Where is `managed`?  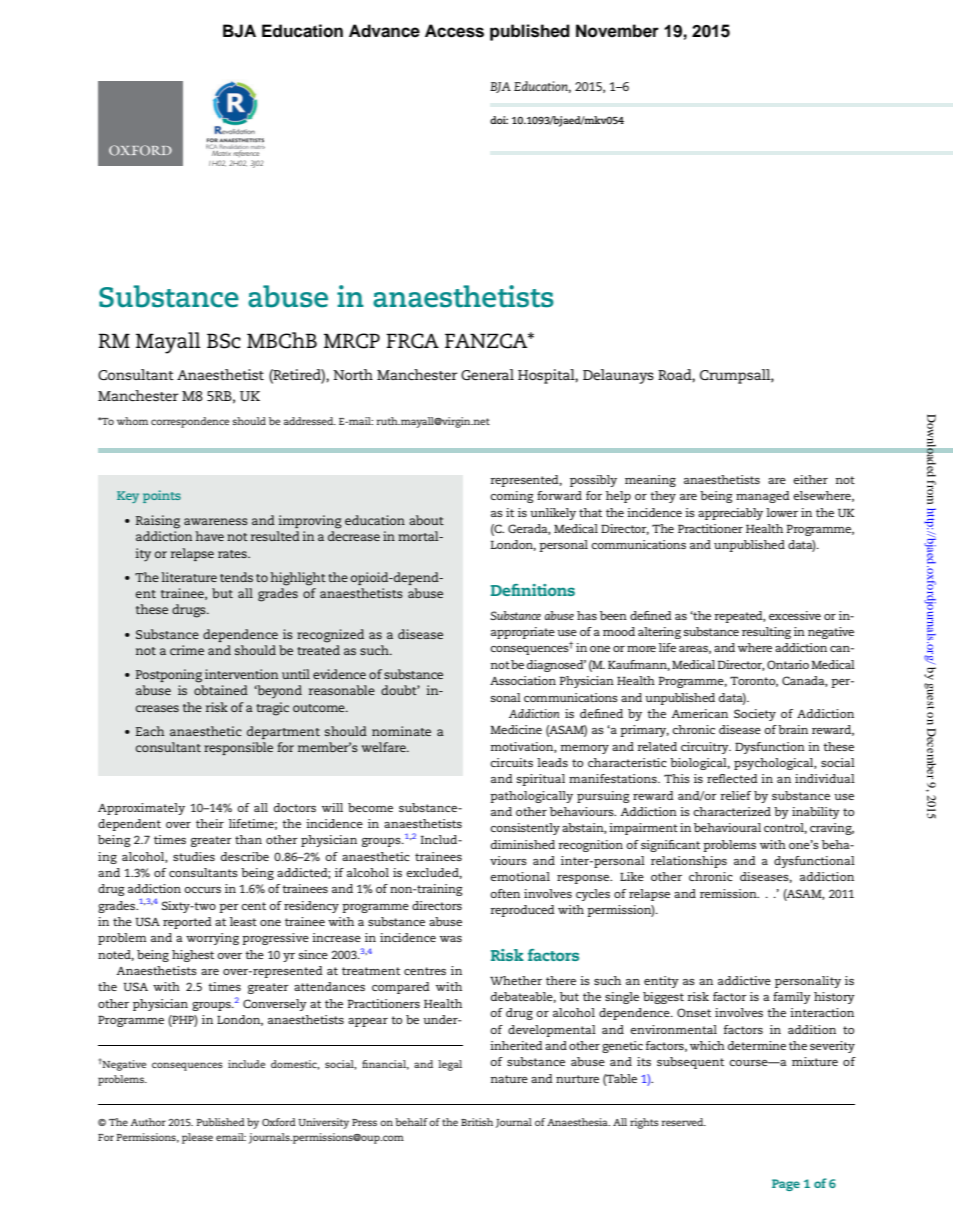
managed is located at coordinates (763, 497).
